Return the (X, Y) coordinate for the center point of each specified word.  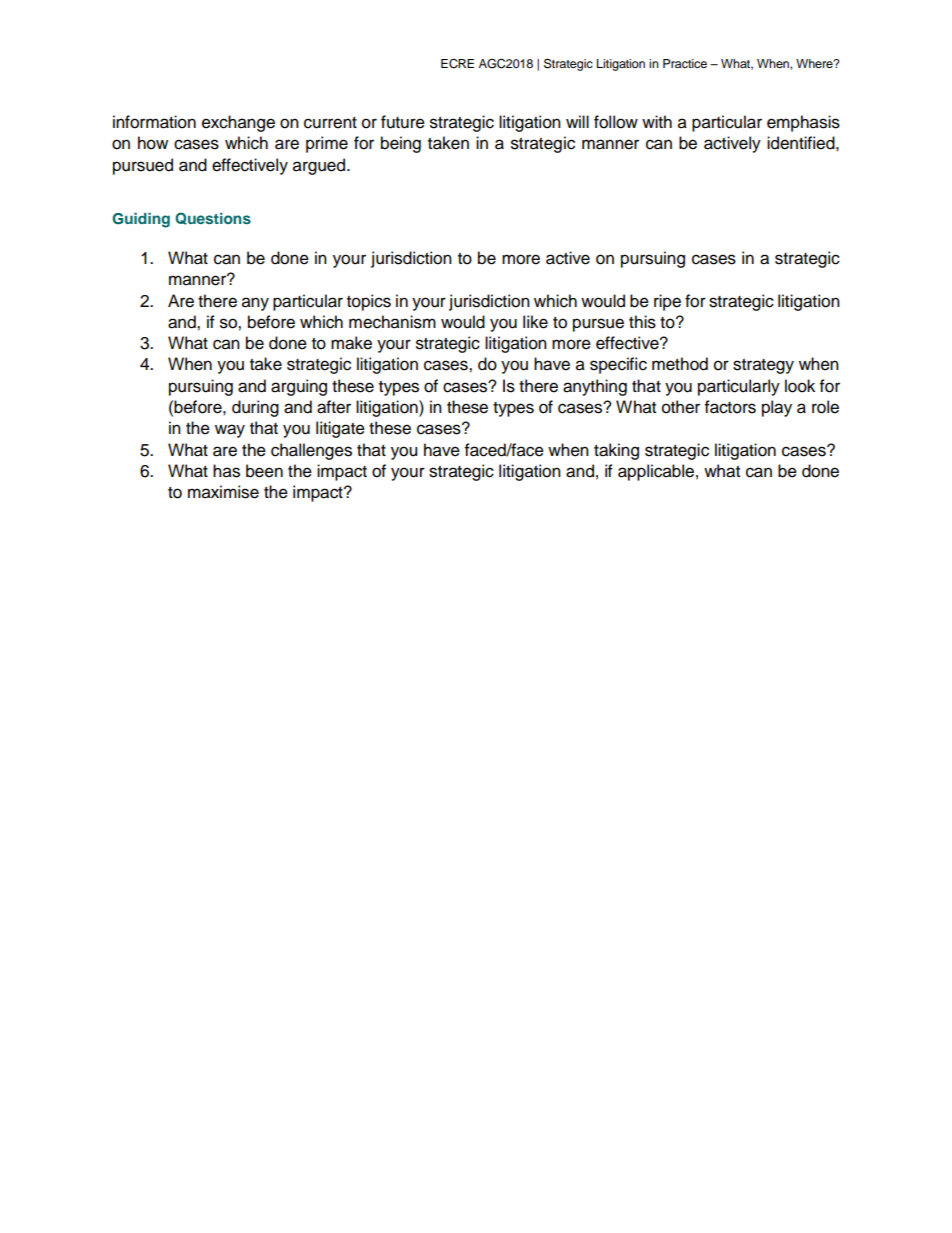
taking (616, 451)
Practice (685, 63)
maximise (223, 492)
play (777, 408)
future (403, 122)
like (535, 322)
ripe (667, 302)
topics (369, 302)
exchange (238, 123)
